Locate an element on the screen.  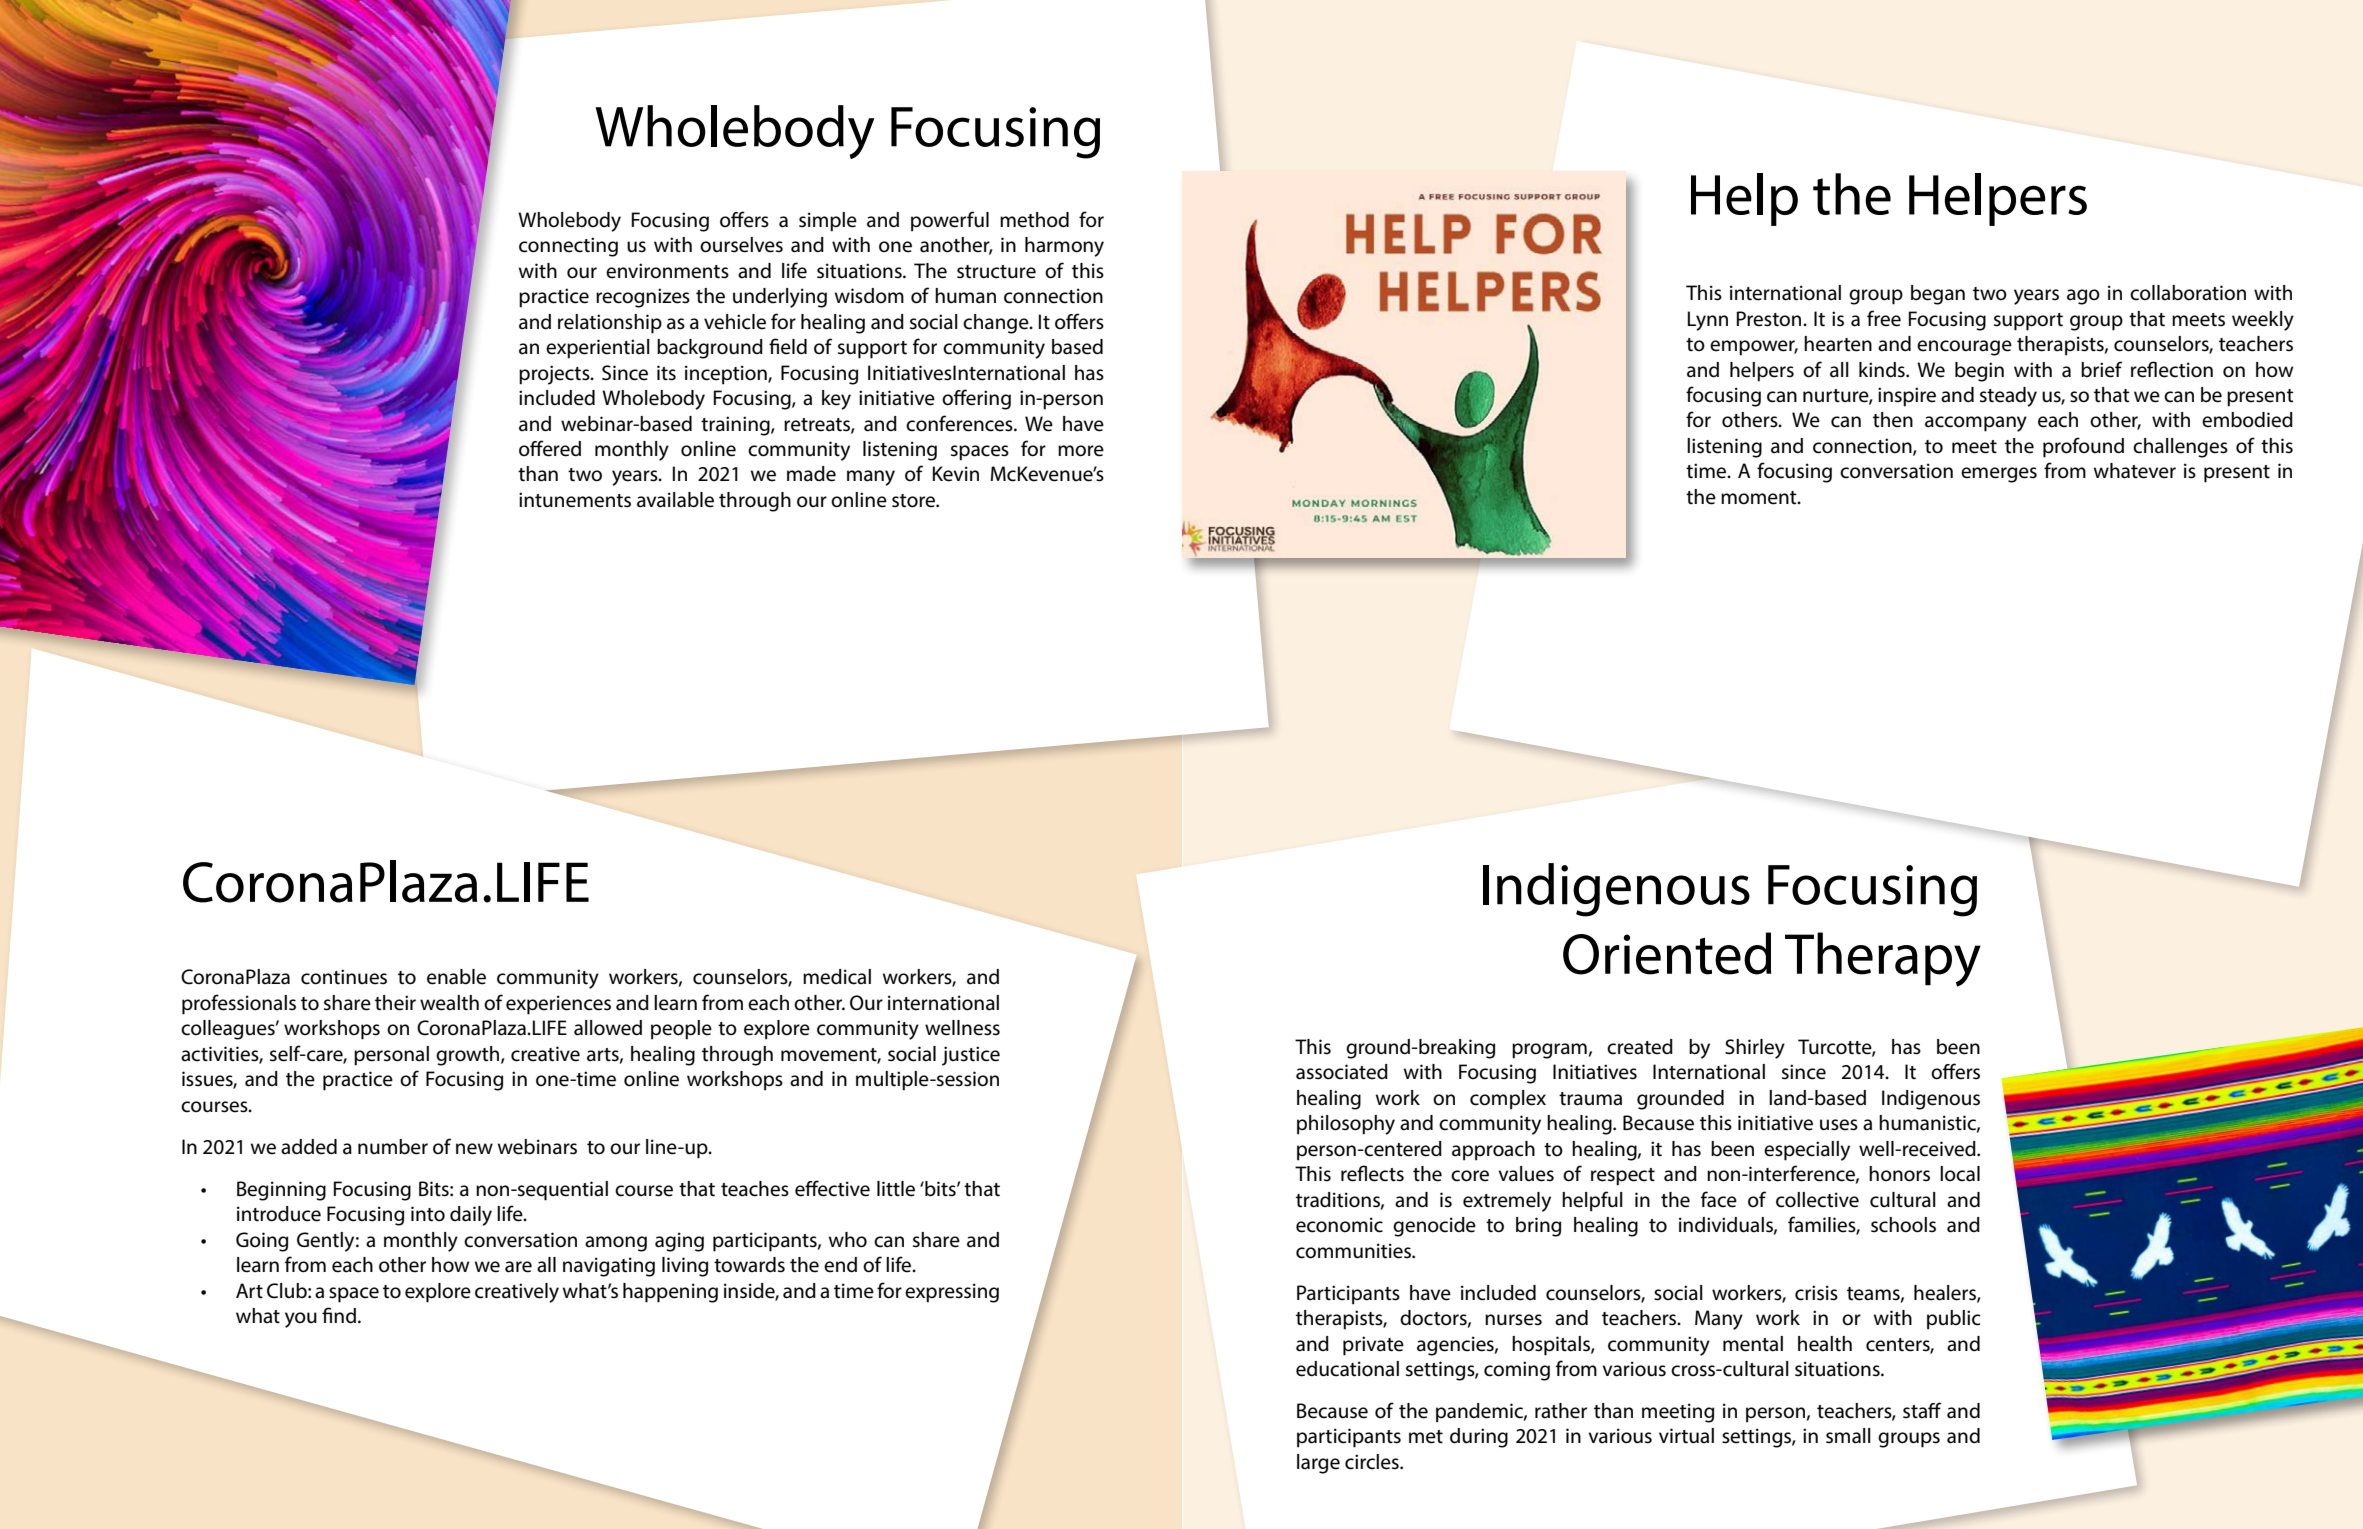
connecting is located at coordinates (568, 247).
